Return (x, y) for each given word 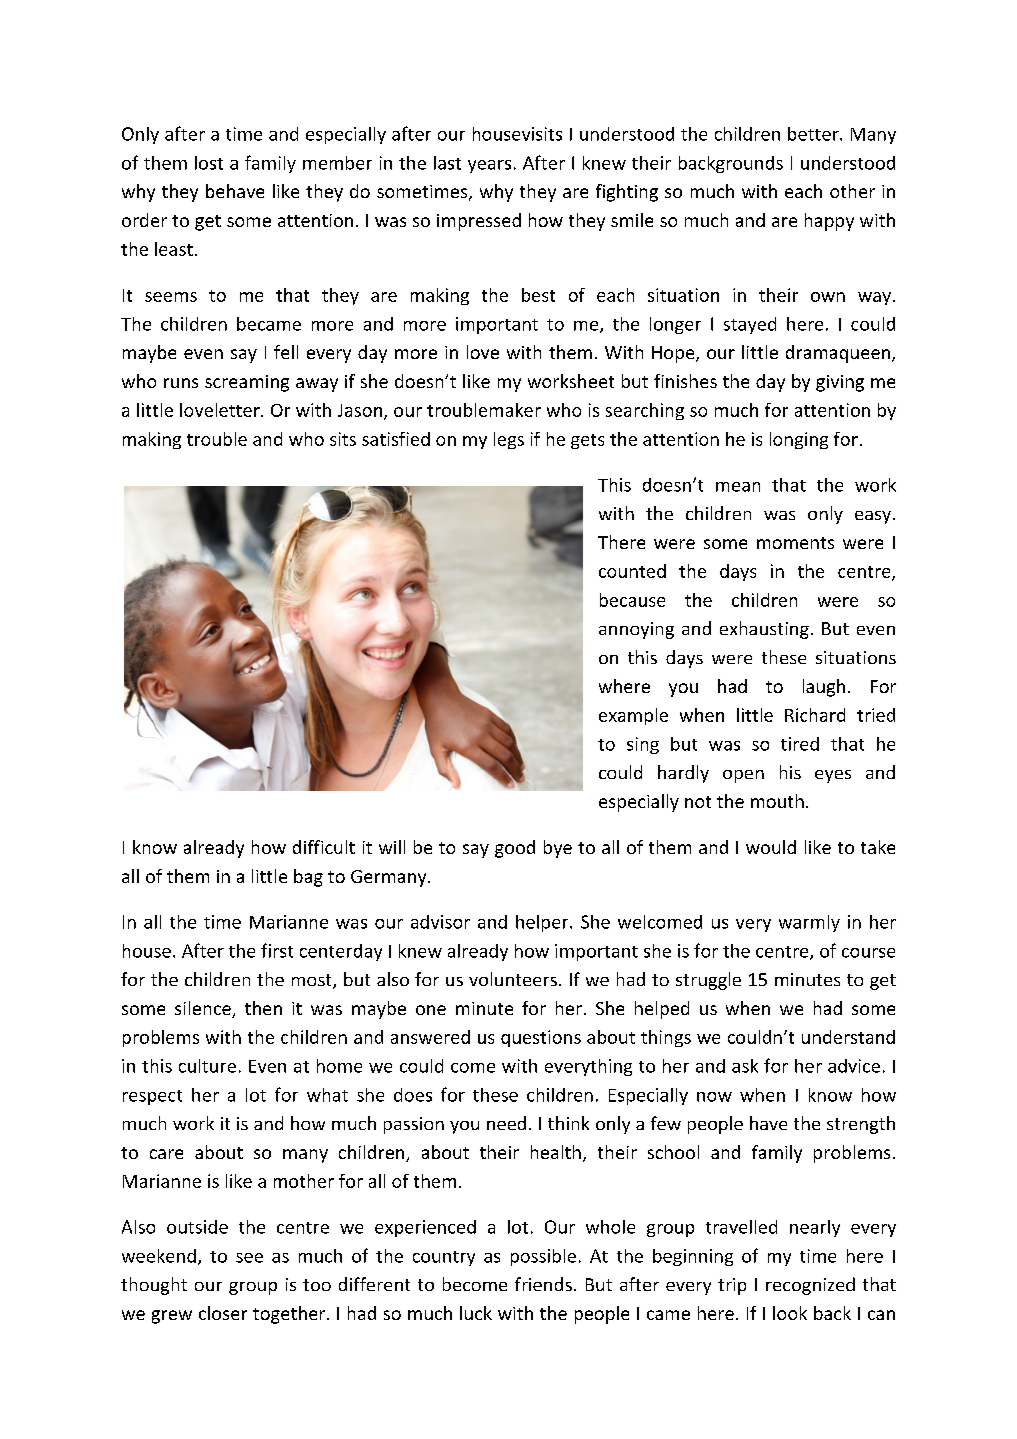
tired (800, 744)
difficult (324, 847)
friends (543, 1284)
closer (223, 1313)
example (633, 716)
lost (209, 163)
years (489, 166)
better (814, 134)
